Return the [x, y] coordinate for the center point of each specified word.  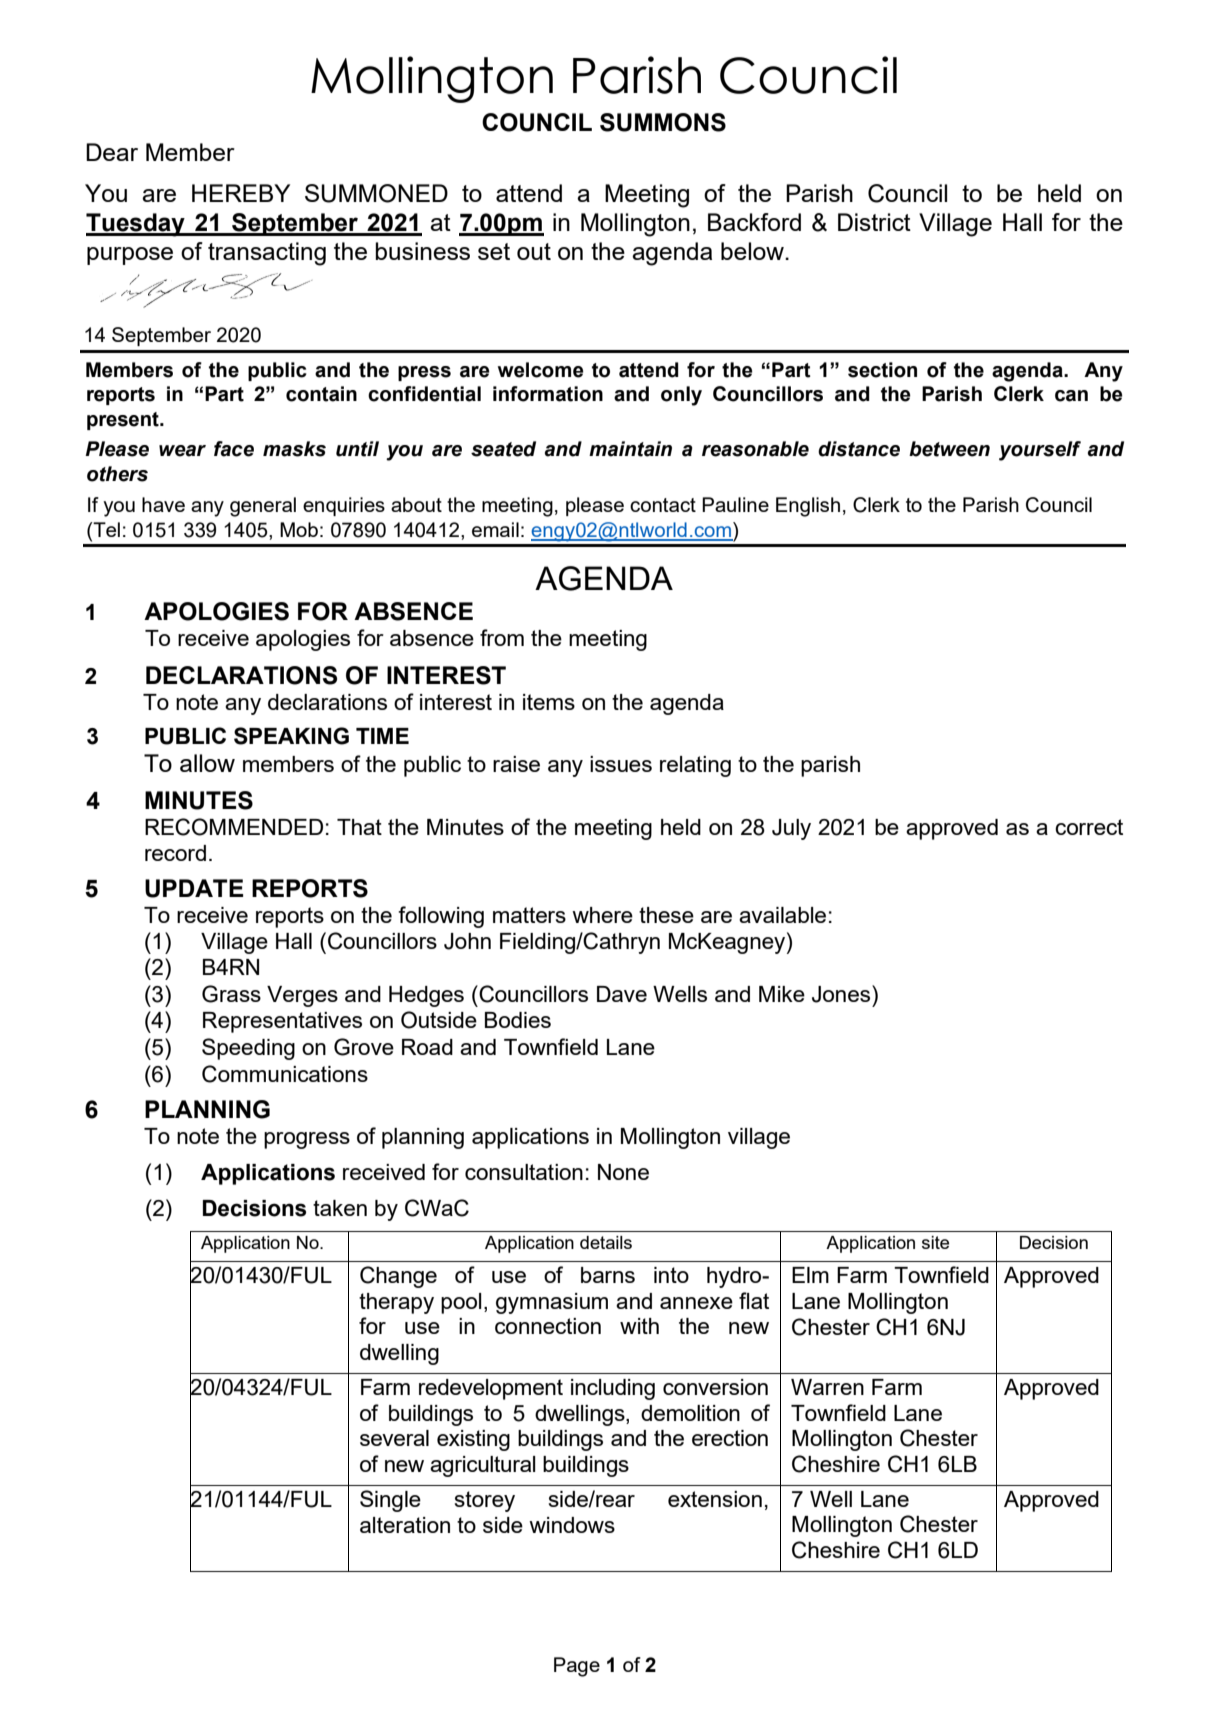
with [639, 1326]
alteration [405, 1525]
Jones [842, 994]
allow [207, 763]
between [949, 449]
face [234, 449]
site [935, 1242]
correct [1089, 827]
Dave [622, 994]
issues [621, 764]
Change [398, 1277]
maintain [630, 449]
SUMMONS [663, 122]
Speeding [248, 1049]
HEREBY [241, 193]
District [874, 222]
